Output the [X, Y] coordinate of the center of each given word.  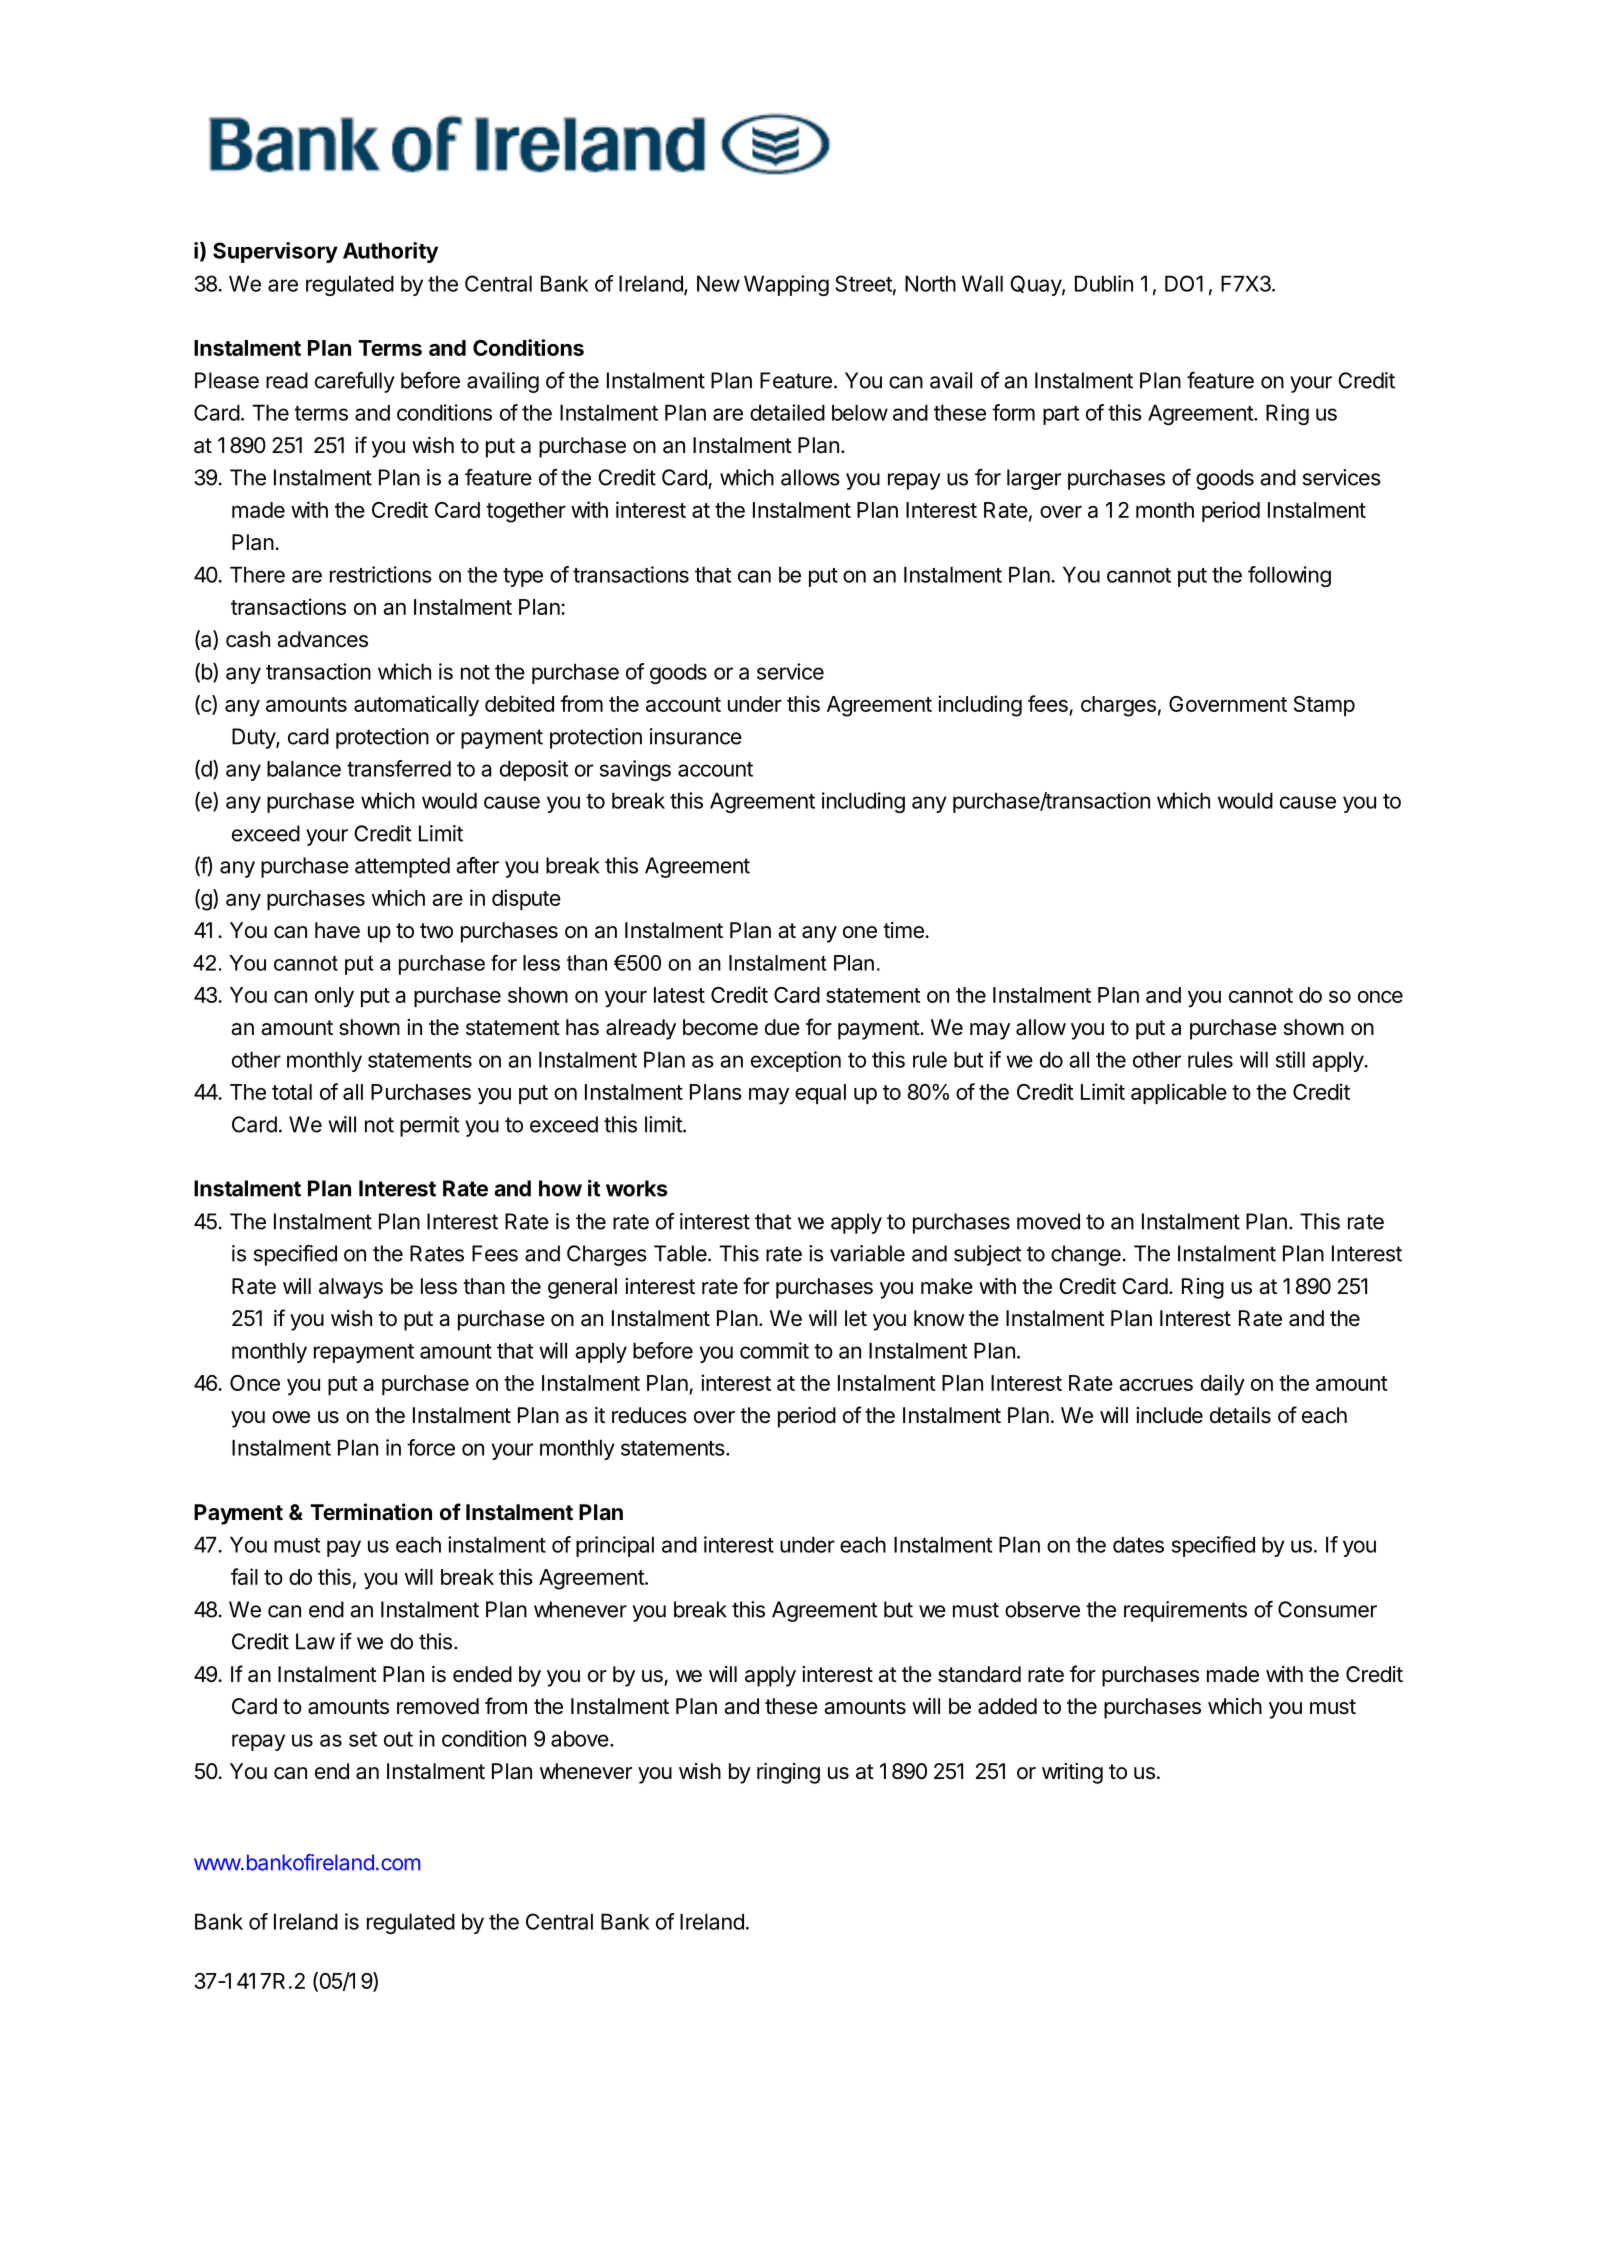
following [1289, 576]
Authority [390, 252]
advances [322, 639]
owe [291, 1417]
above [580, 1738]
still [1290, 1059]
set [363, 1739]
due [782, 1027]
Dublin [1104, 283]
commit [774, 1350]
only [334, 997]
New [718, 283]
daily [1223, 1385]
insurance [696, 736]
